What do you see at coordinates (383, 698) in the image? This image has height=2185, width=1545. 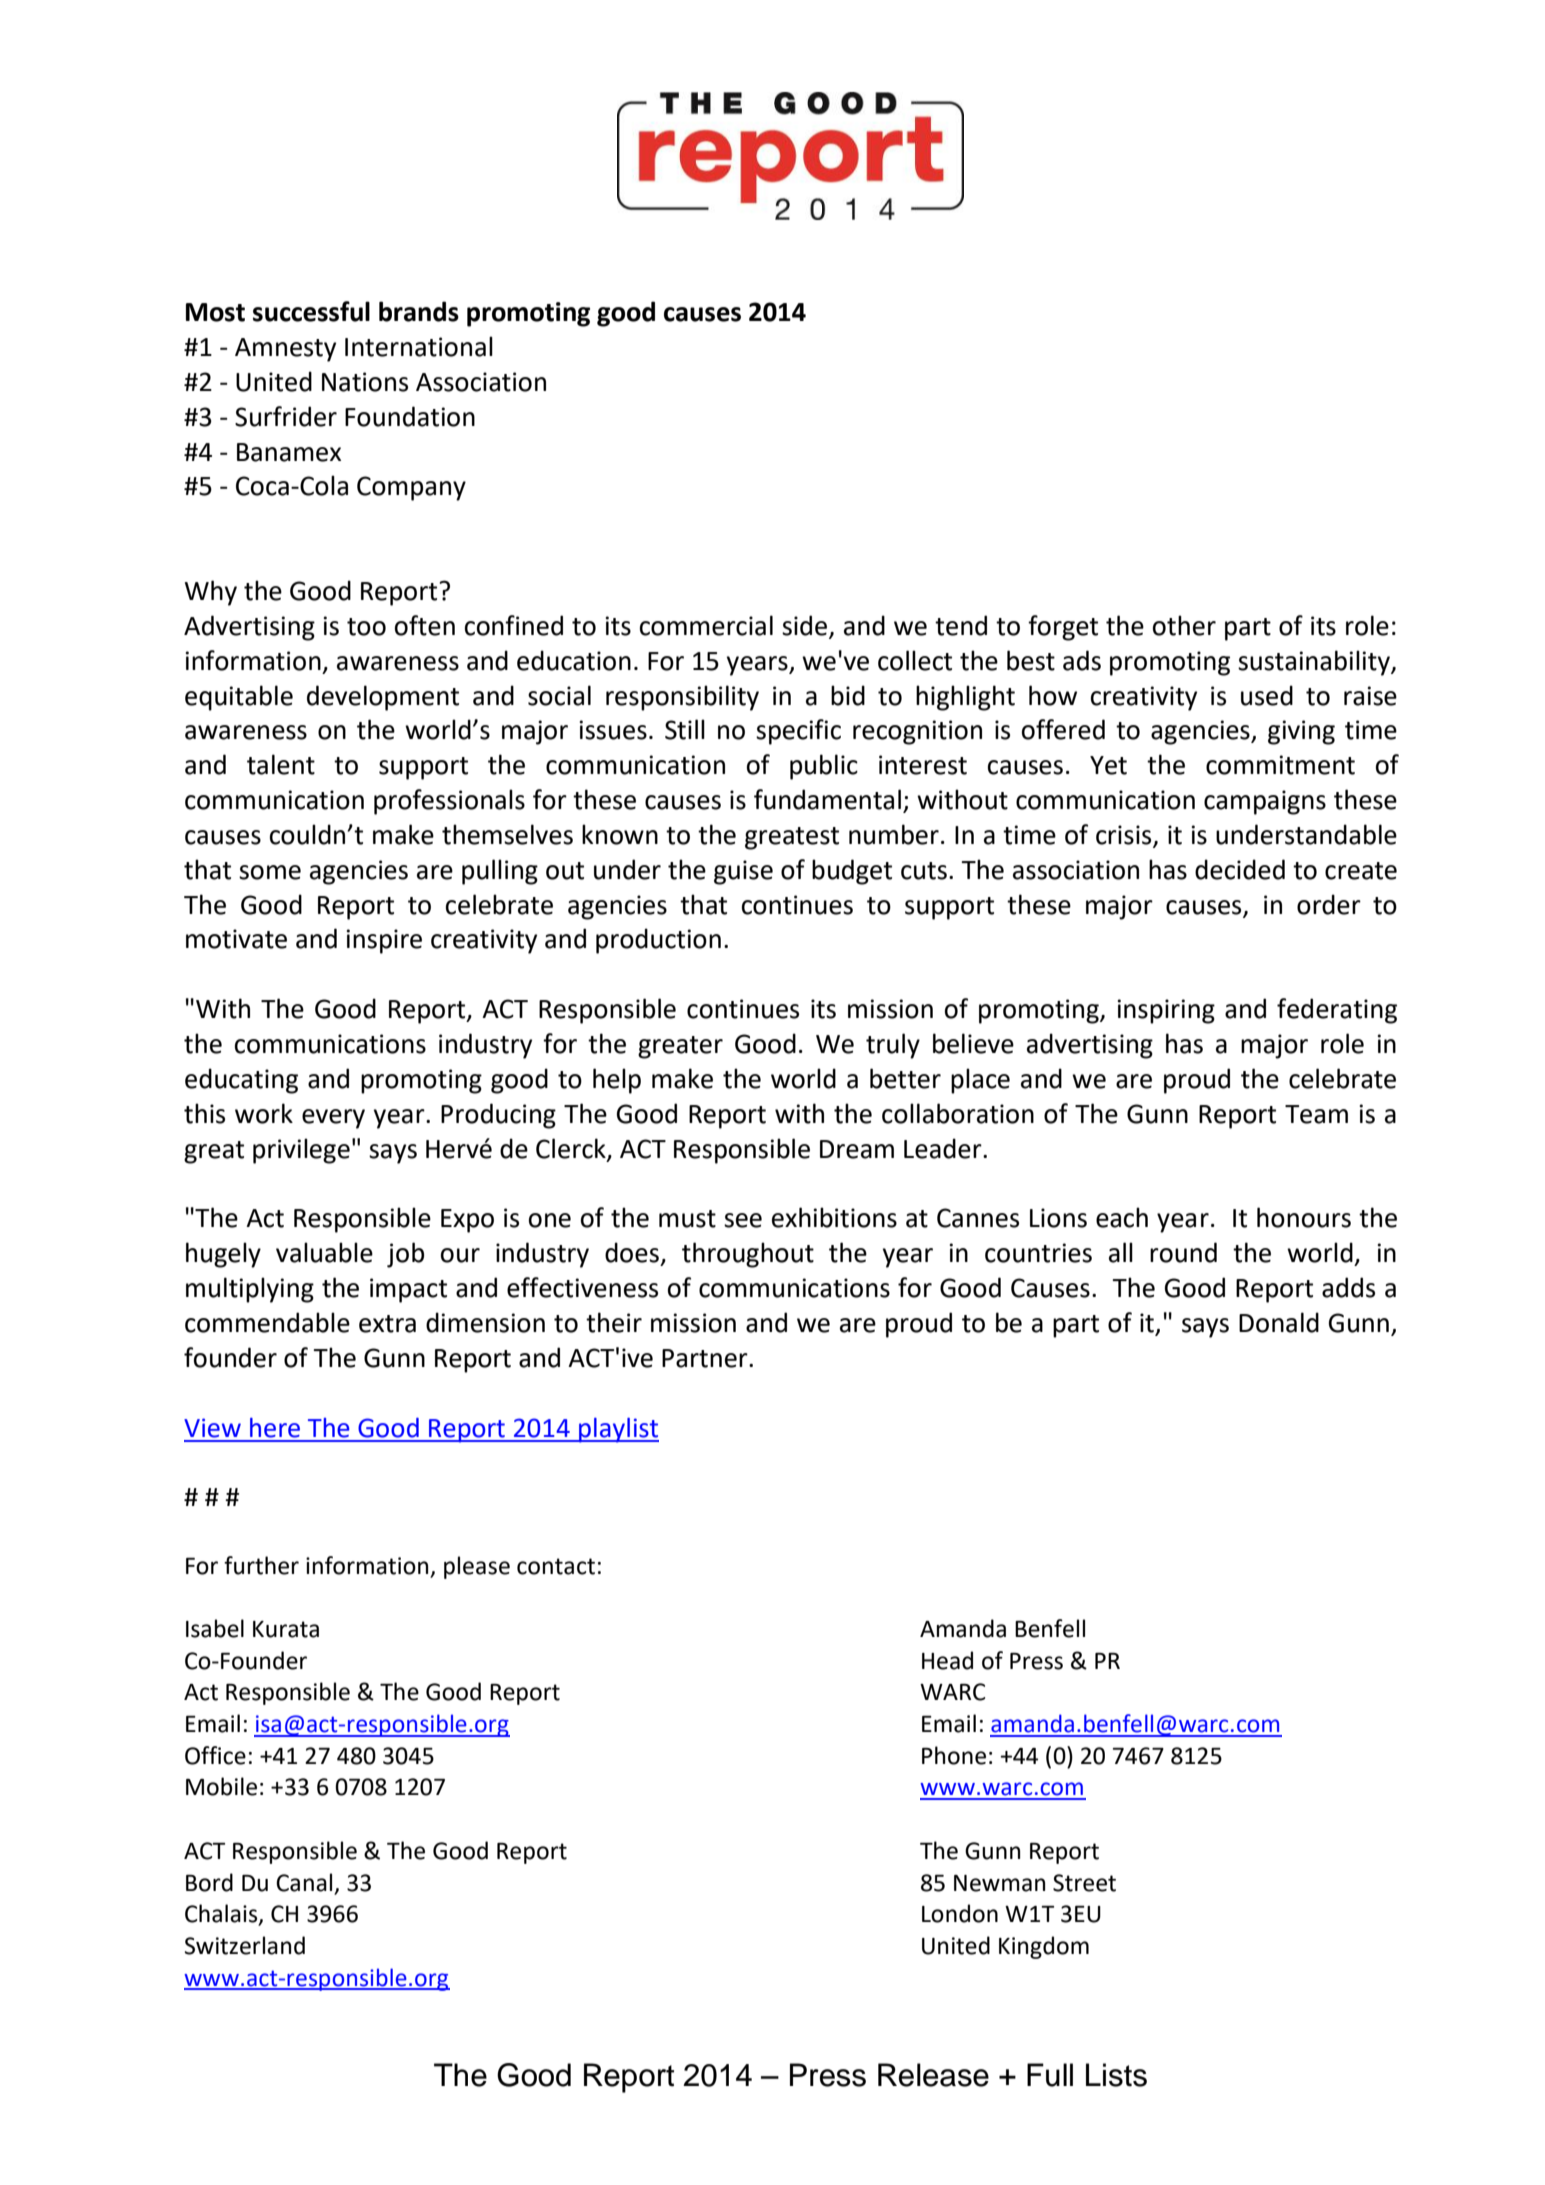 I see `development` at bounding box center [383, 698].
